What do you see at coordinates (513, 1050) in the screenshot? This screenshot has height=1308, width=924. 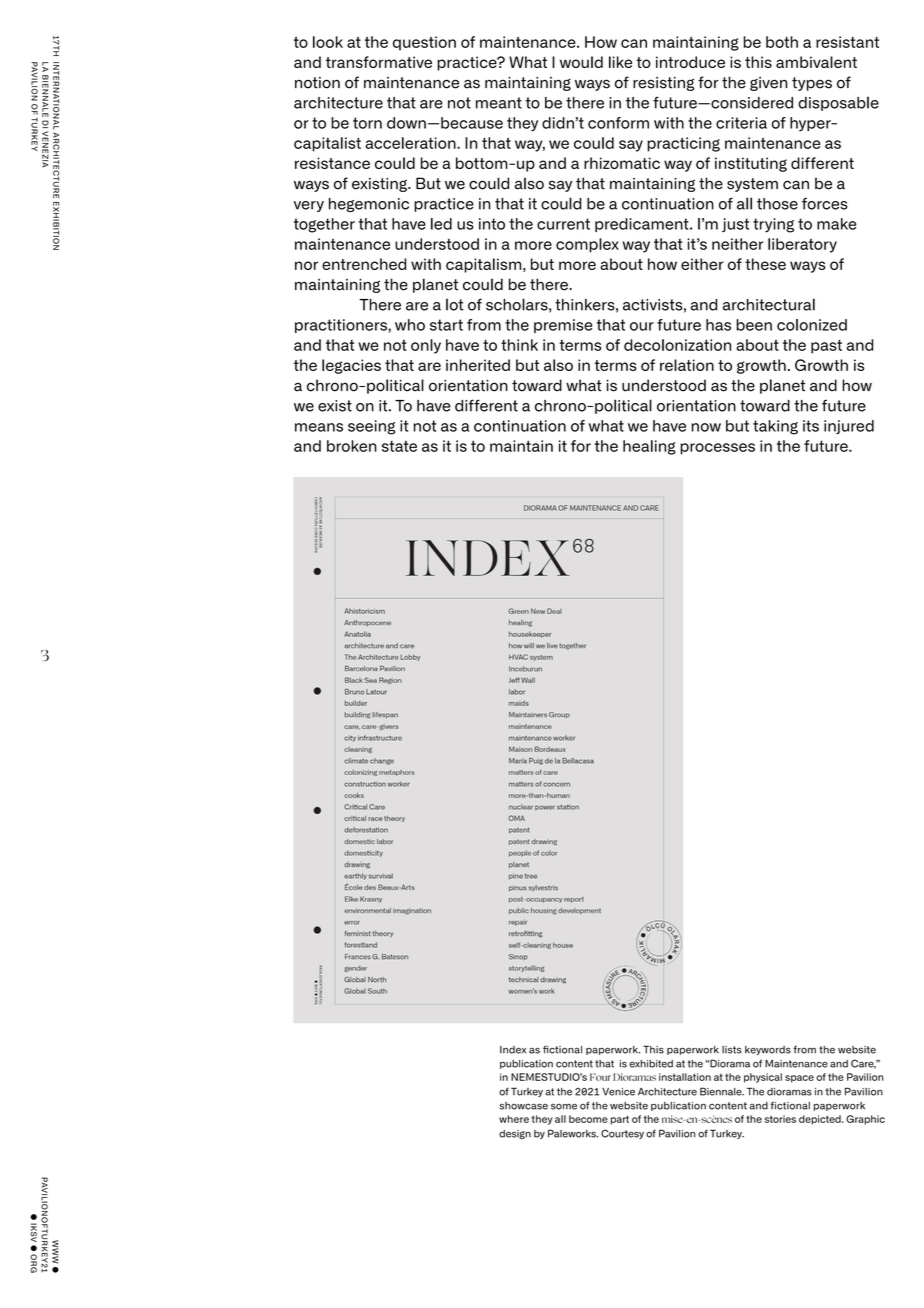 I see `Index` at bounding box center [513, 1050].
